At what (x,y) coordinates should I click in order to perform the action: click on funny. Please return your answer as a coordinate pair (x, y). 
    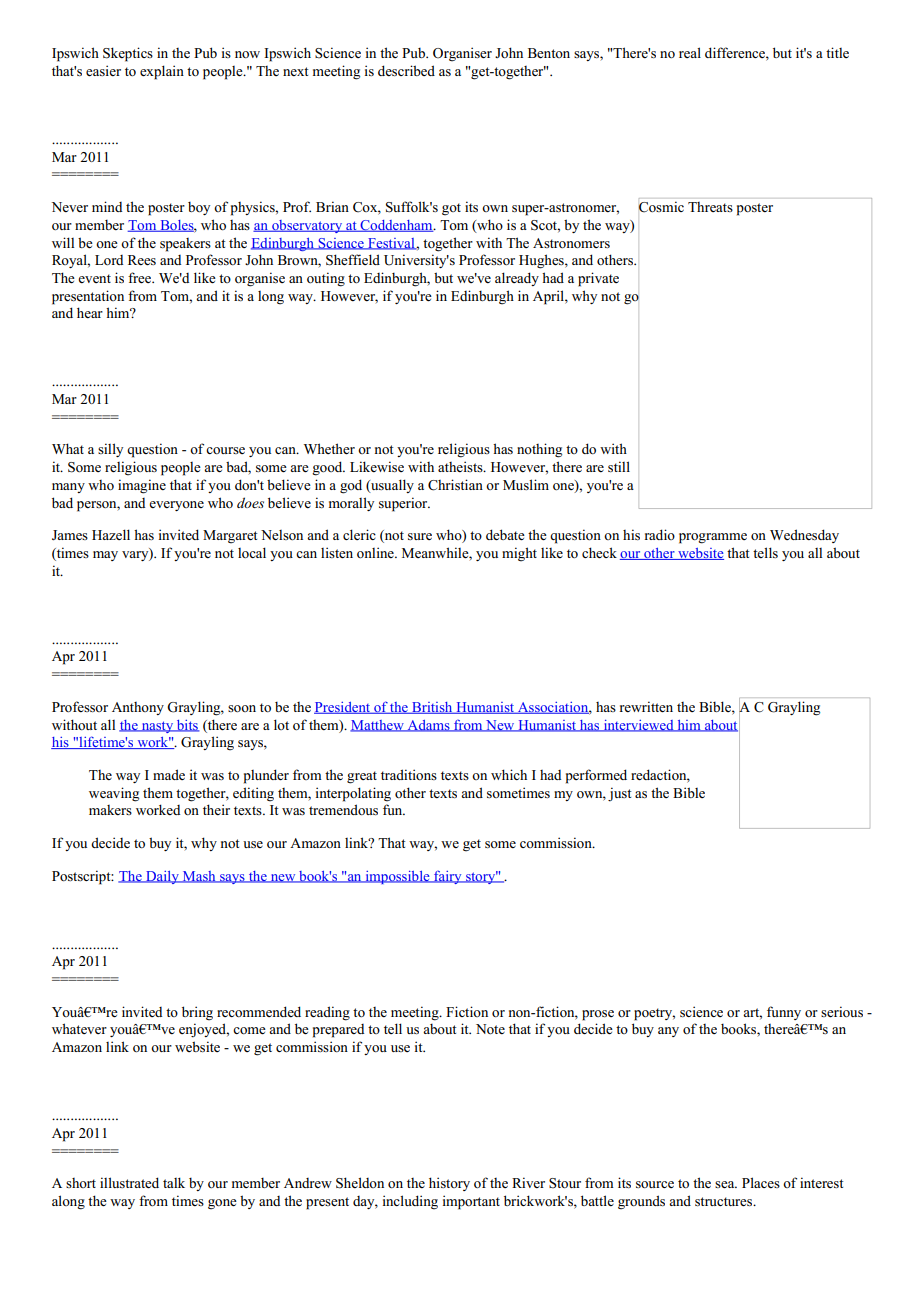
    Looking at the image, I should click on (784, 1013).
